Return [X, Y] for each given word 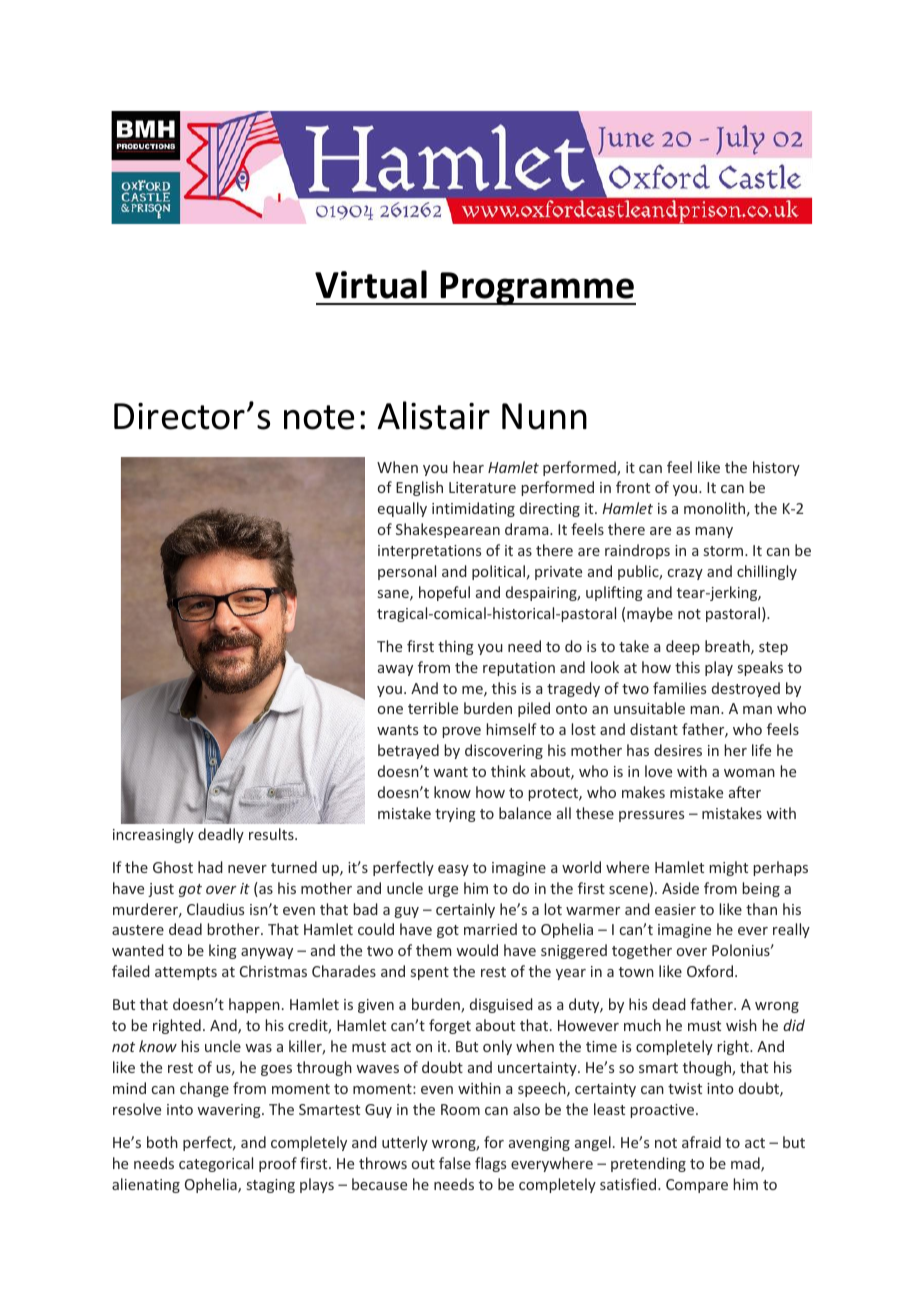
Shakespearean [448, 530]
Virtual [371, 284]
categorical [216, 1164]
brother [234, 929]
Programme [537, 288]
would [477, 950]
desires [678, 750]
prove [461, 732]
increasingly [153, 835]
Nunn [544, 416]
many [714, 532]
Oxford [710, 971]
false [455, 1163]
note [319, 417]
